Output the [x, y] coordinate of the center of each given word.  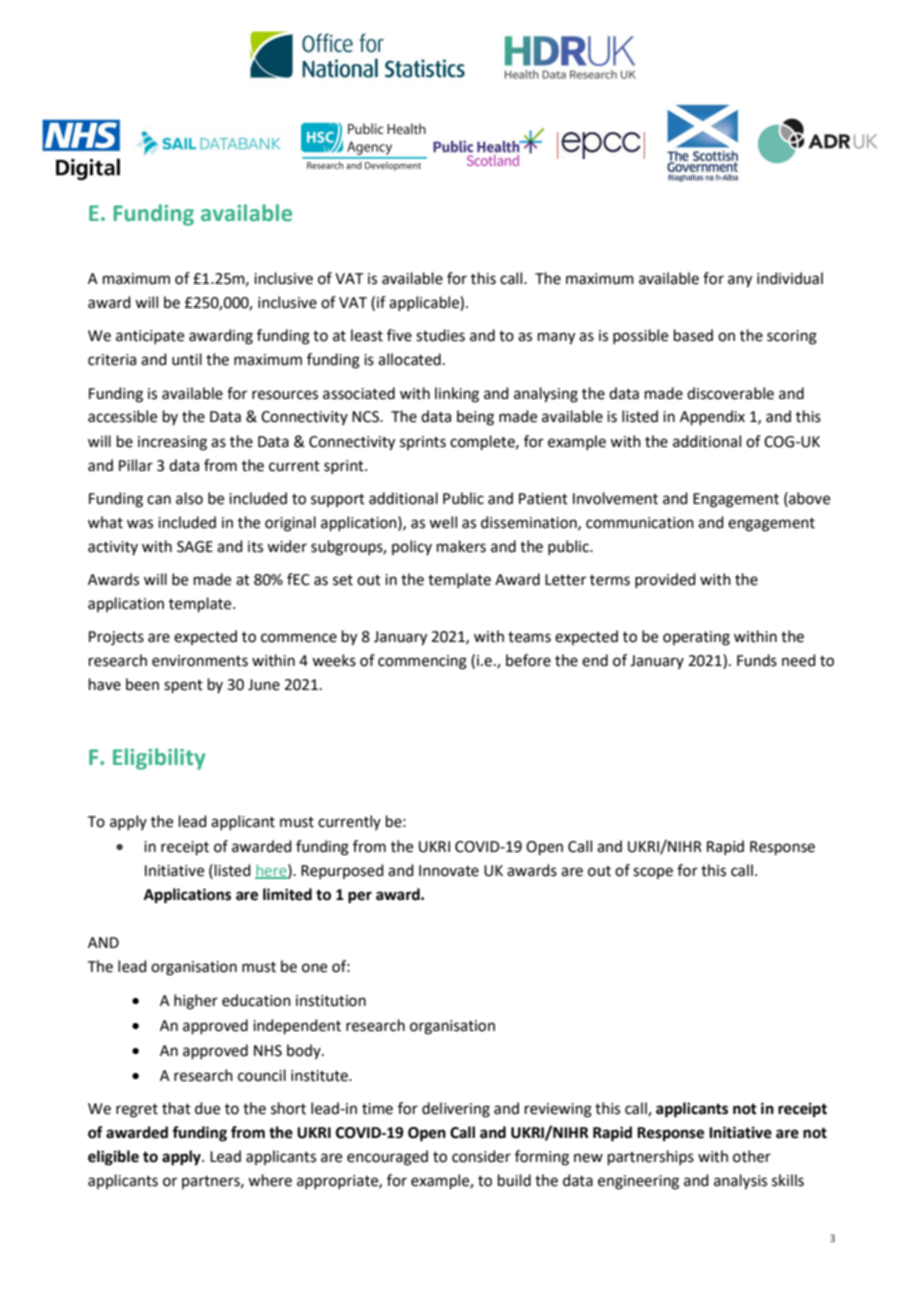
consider [481, 1156]
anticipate [150, 337]
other [752, 1156]
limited [287, 894]
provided [665, 580]
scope [653, 873]
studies [440, 335]
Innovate [449, 871]
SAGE [195, 547]
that [176, 1108]
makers [461, 546]
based [693, 335]
